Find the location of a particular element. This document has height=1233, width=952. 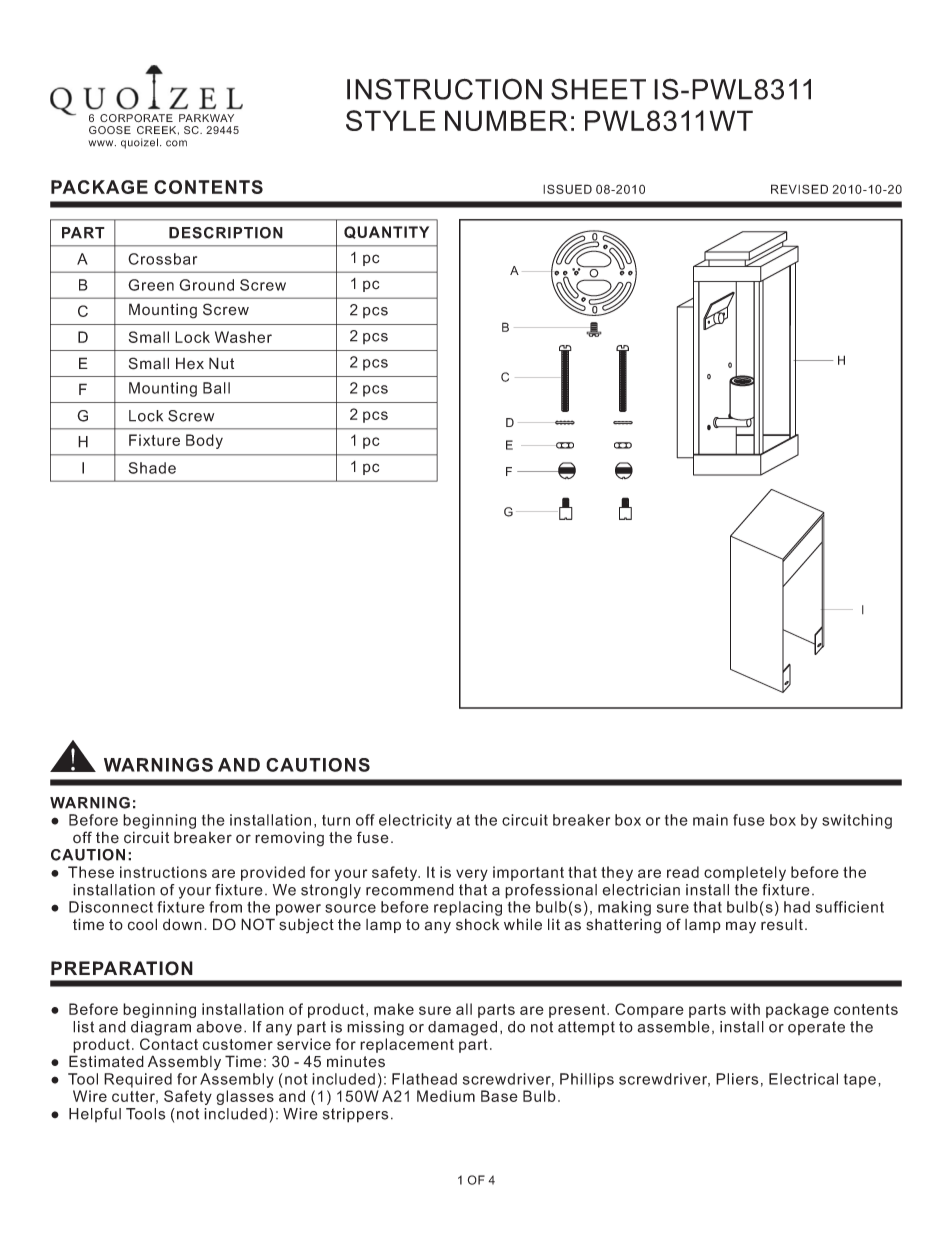

electricity is located at coordinates (415, 821).
